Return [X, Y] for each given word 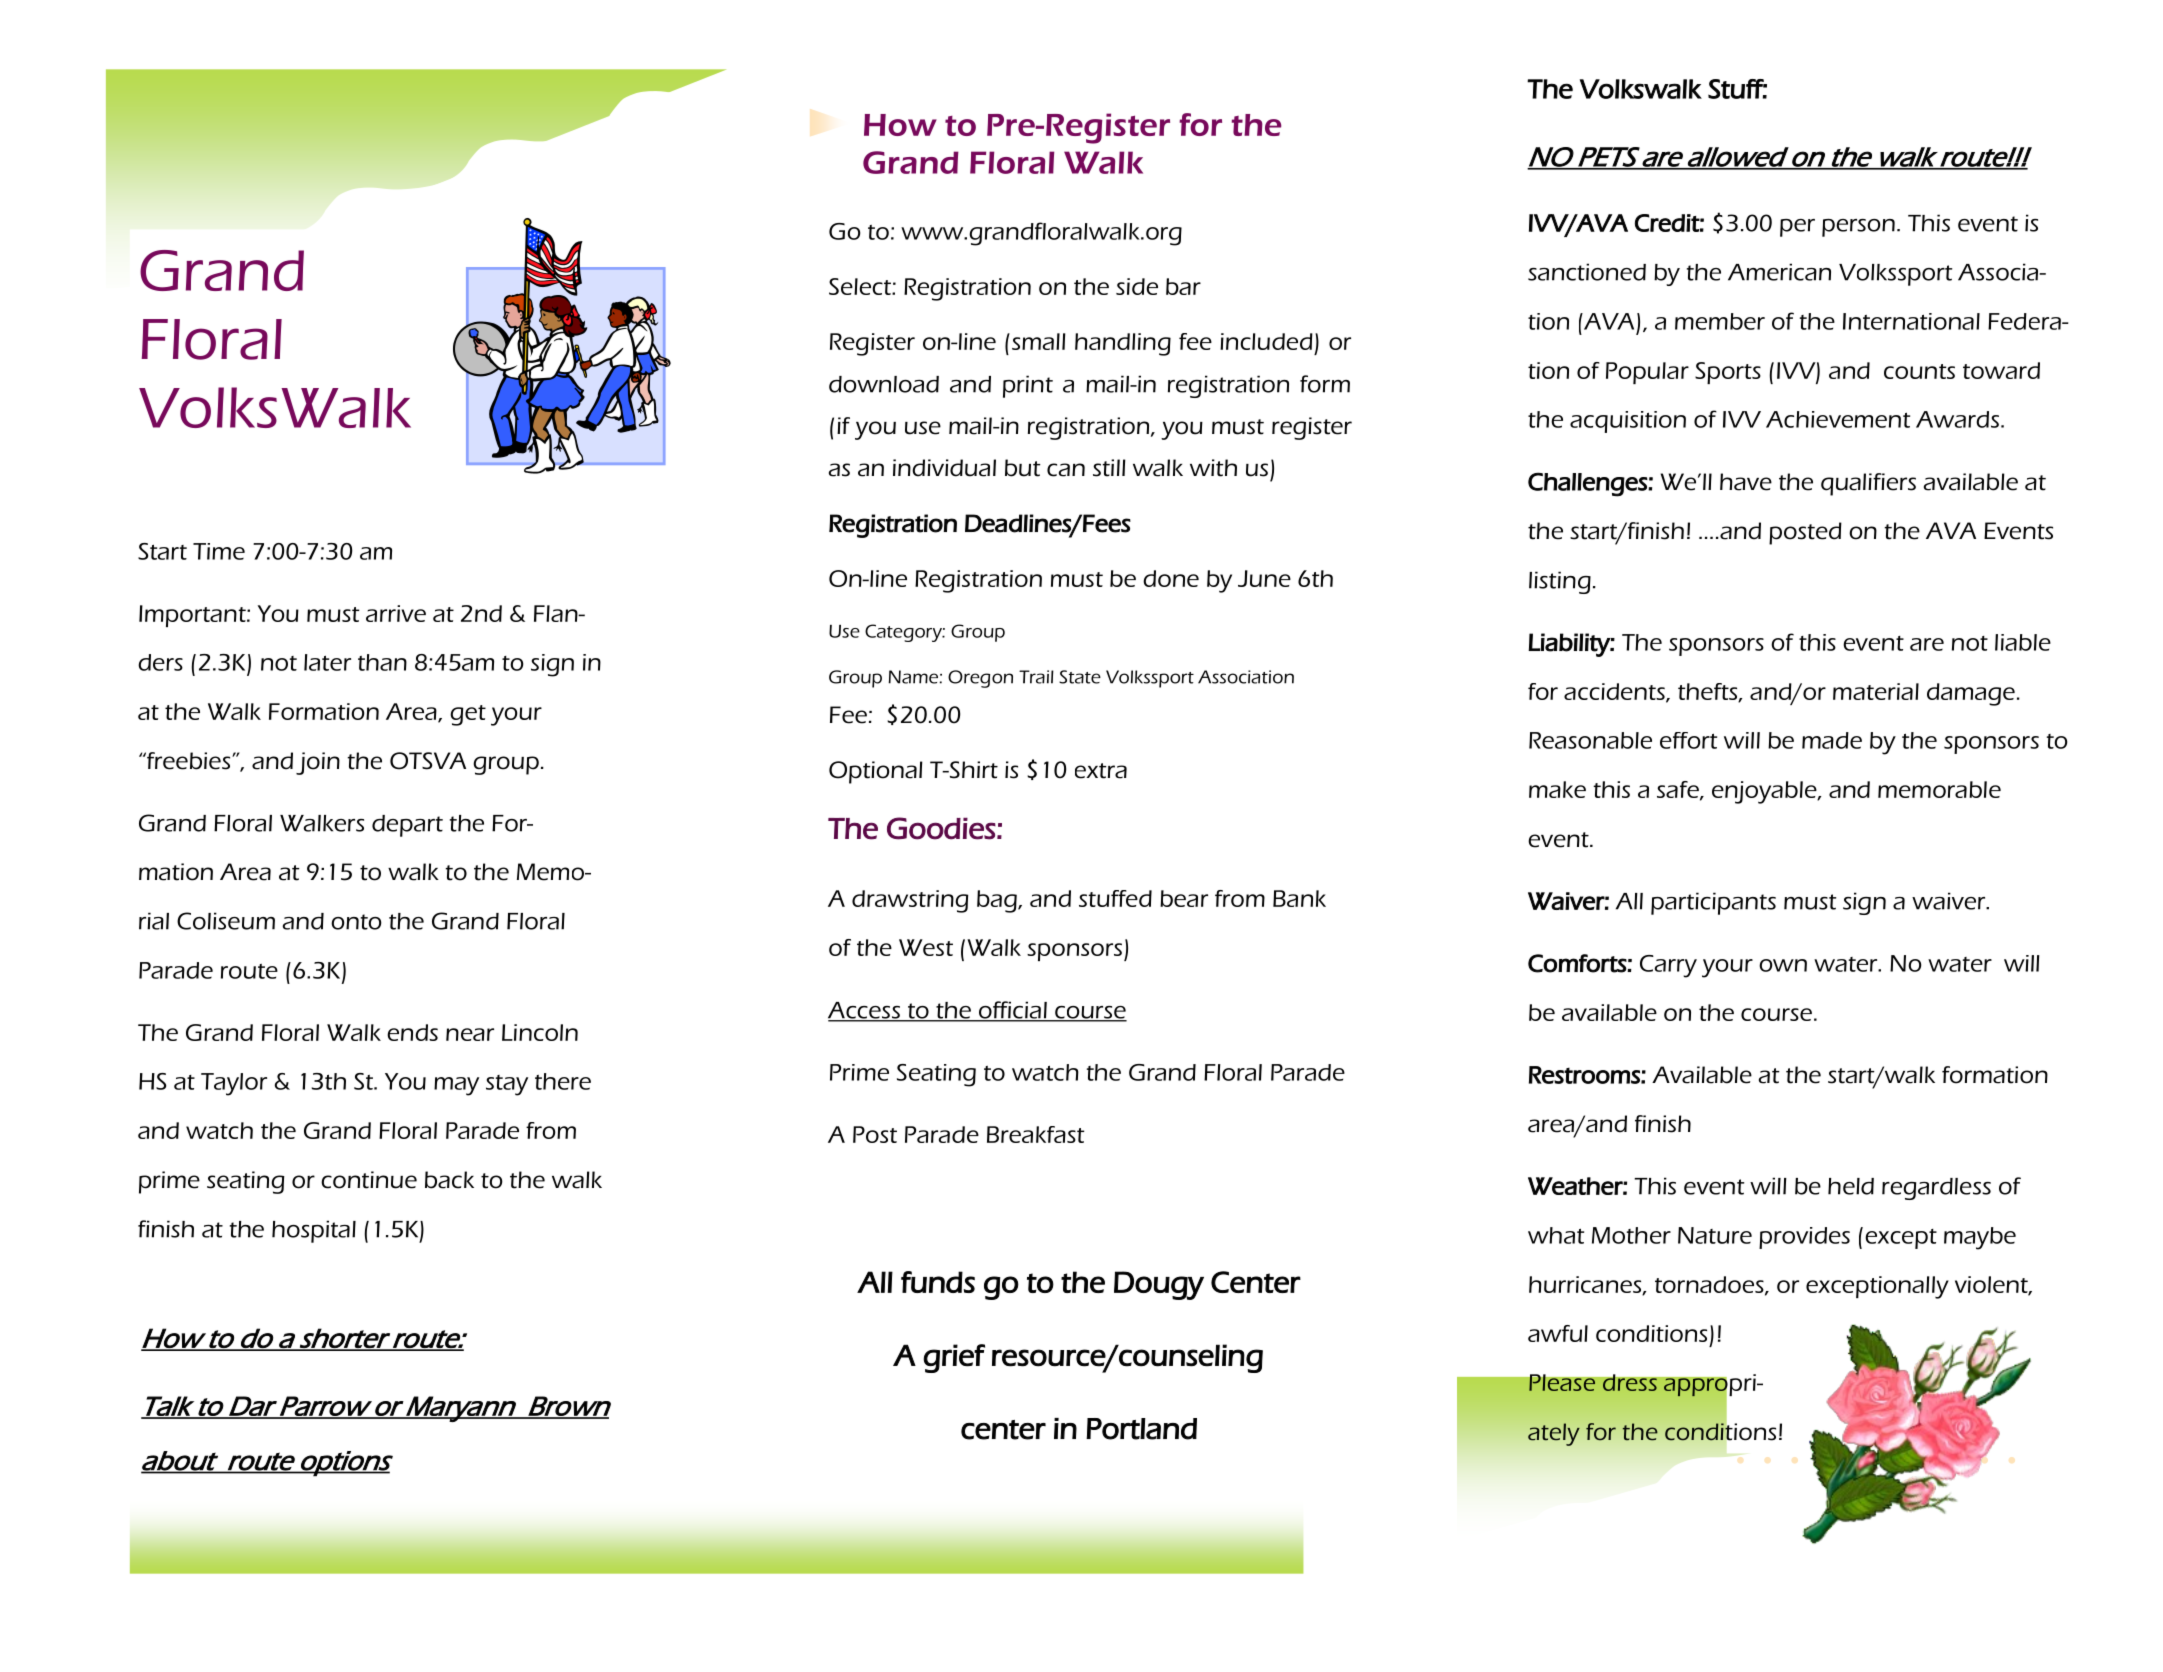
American [1779, 272]
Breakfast [1035, 1134]
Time [219, 551]
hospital [314, 1231]
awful [1558, 1333]
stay [507, 1085]
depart [407, 826]
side [1137, 286]
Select [861, 286]
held [1851, 1186]
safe [1679, 790]
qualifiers [1868, 484]
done [1171, 578]
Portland [1141, 1429]
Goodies [941, 828]
